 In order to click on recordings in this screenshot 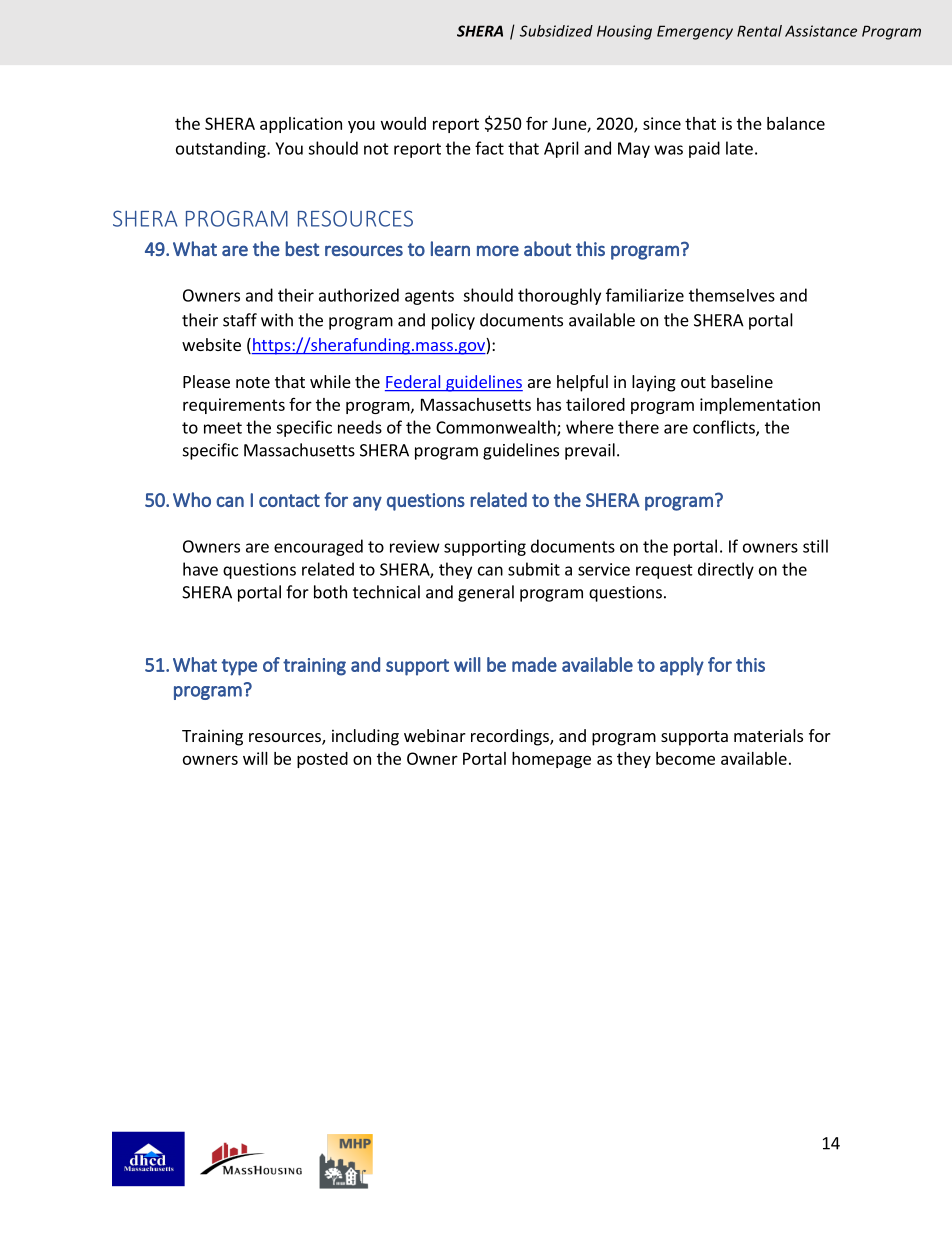, I will do `click(511, 737)`.
